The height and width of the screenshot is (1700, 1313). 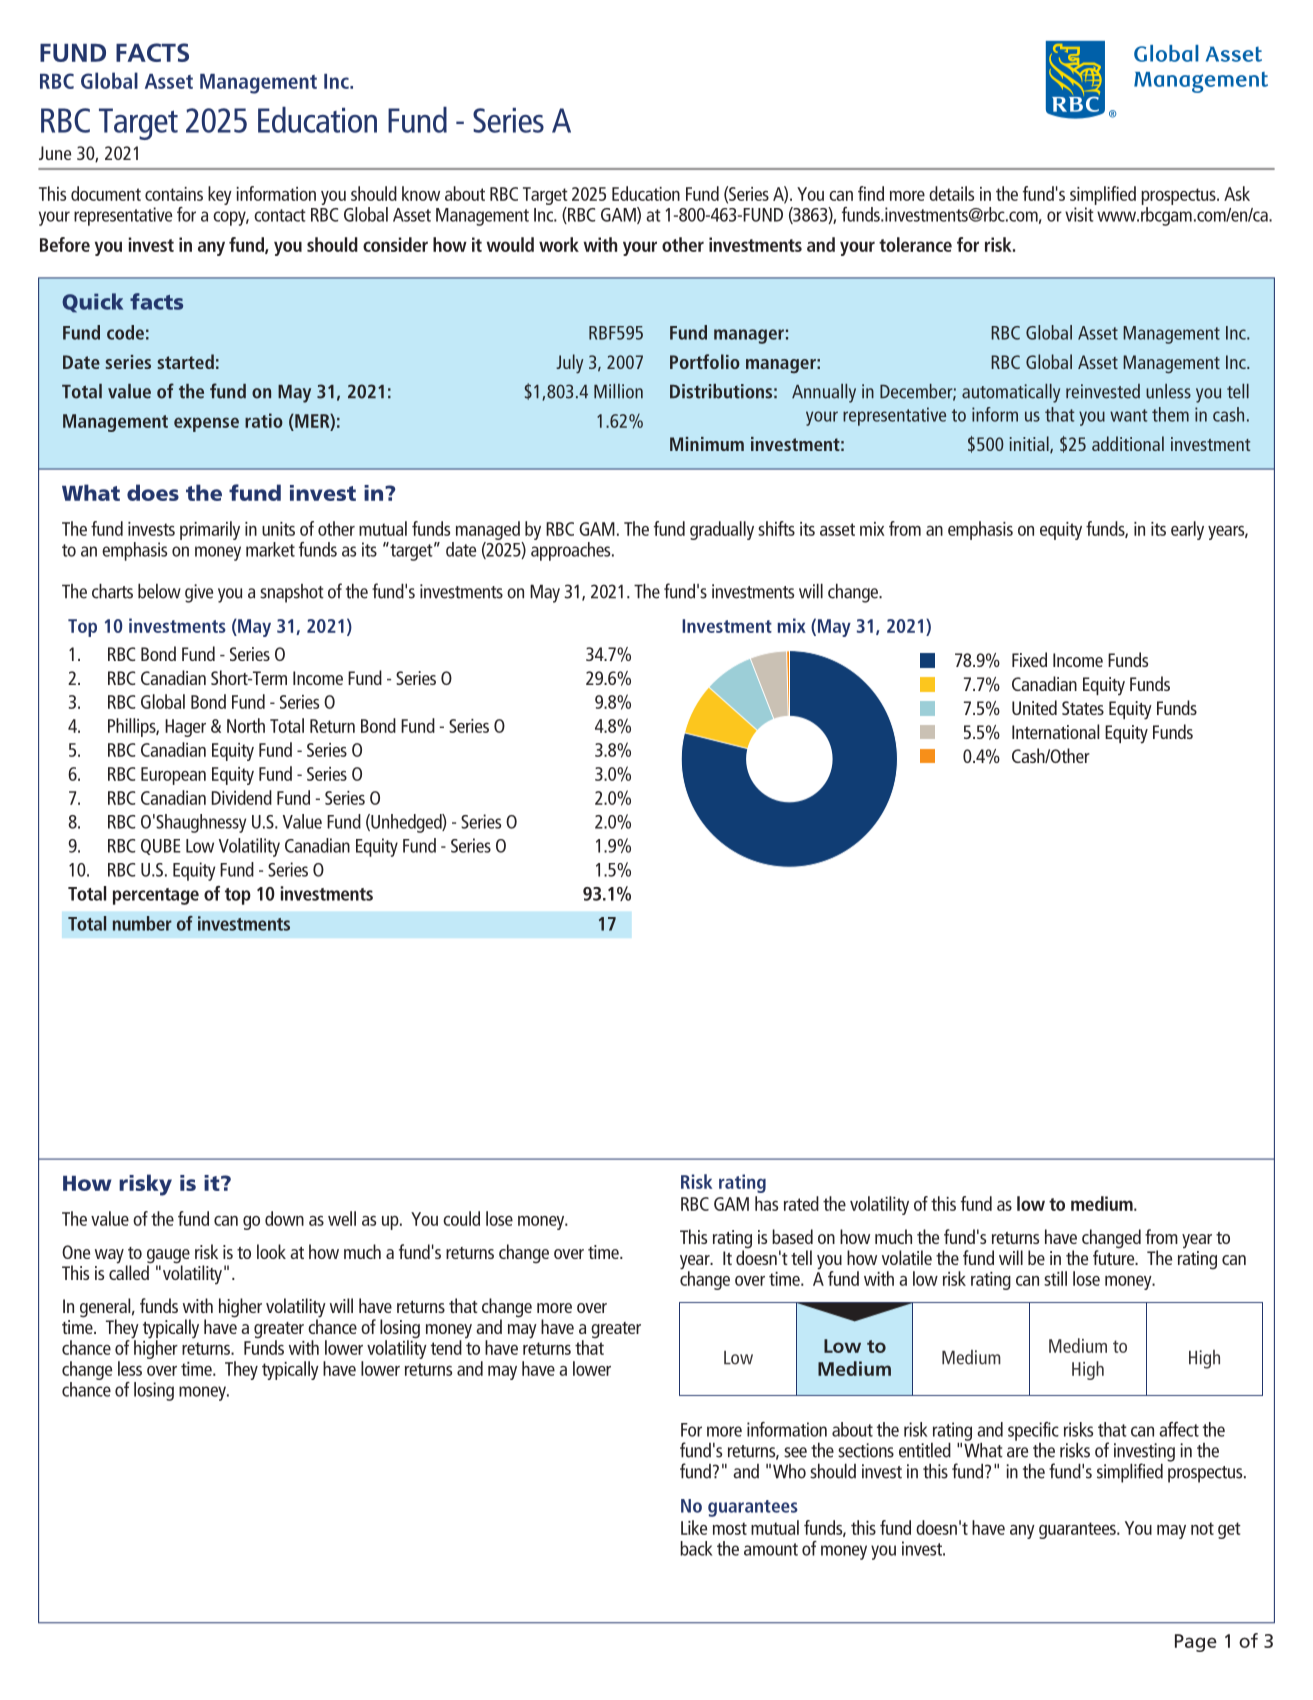 I want to click on percentage, so click(x=156, y=896).
